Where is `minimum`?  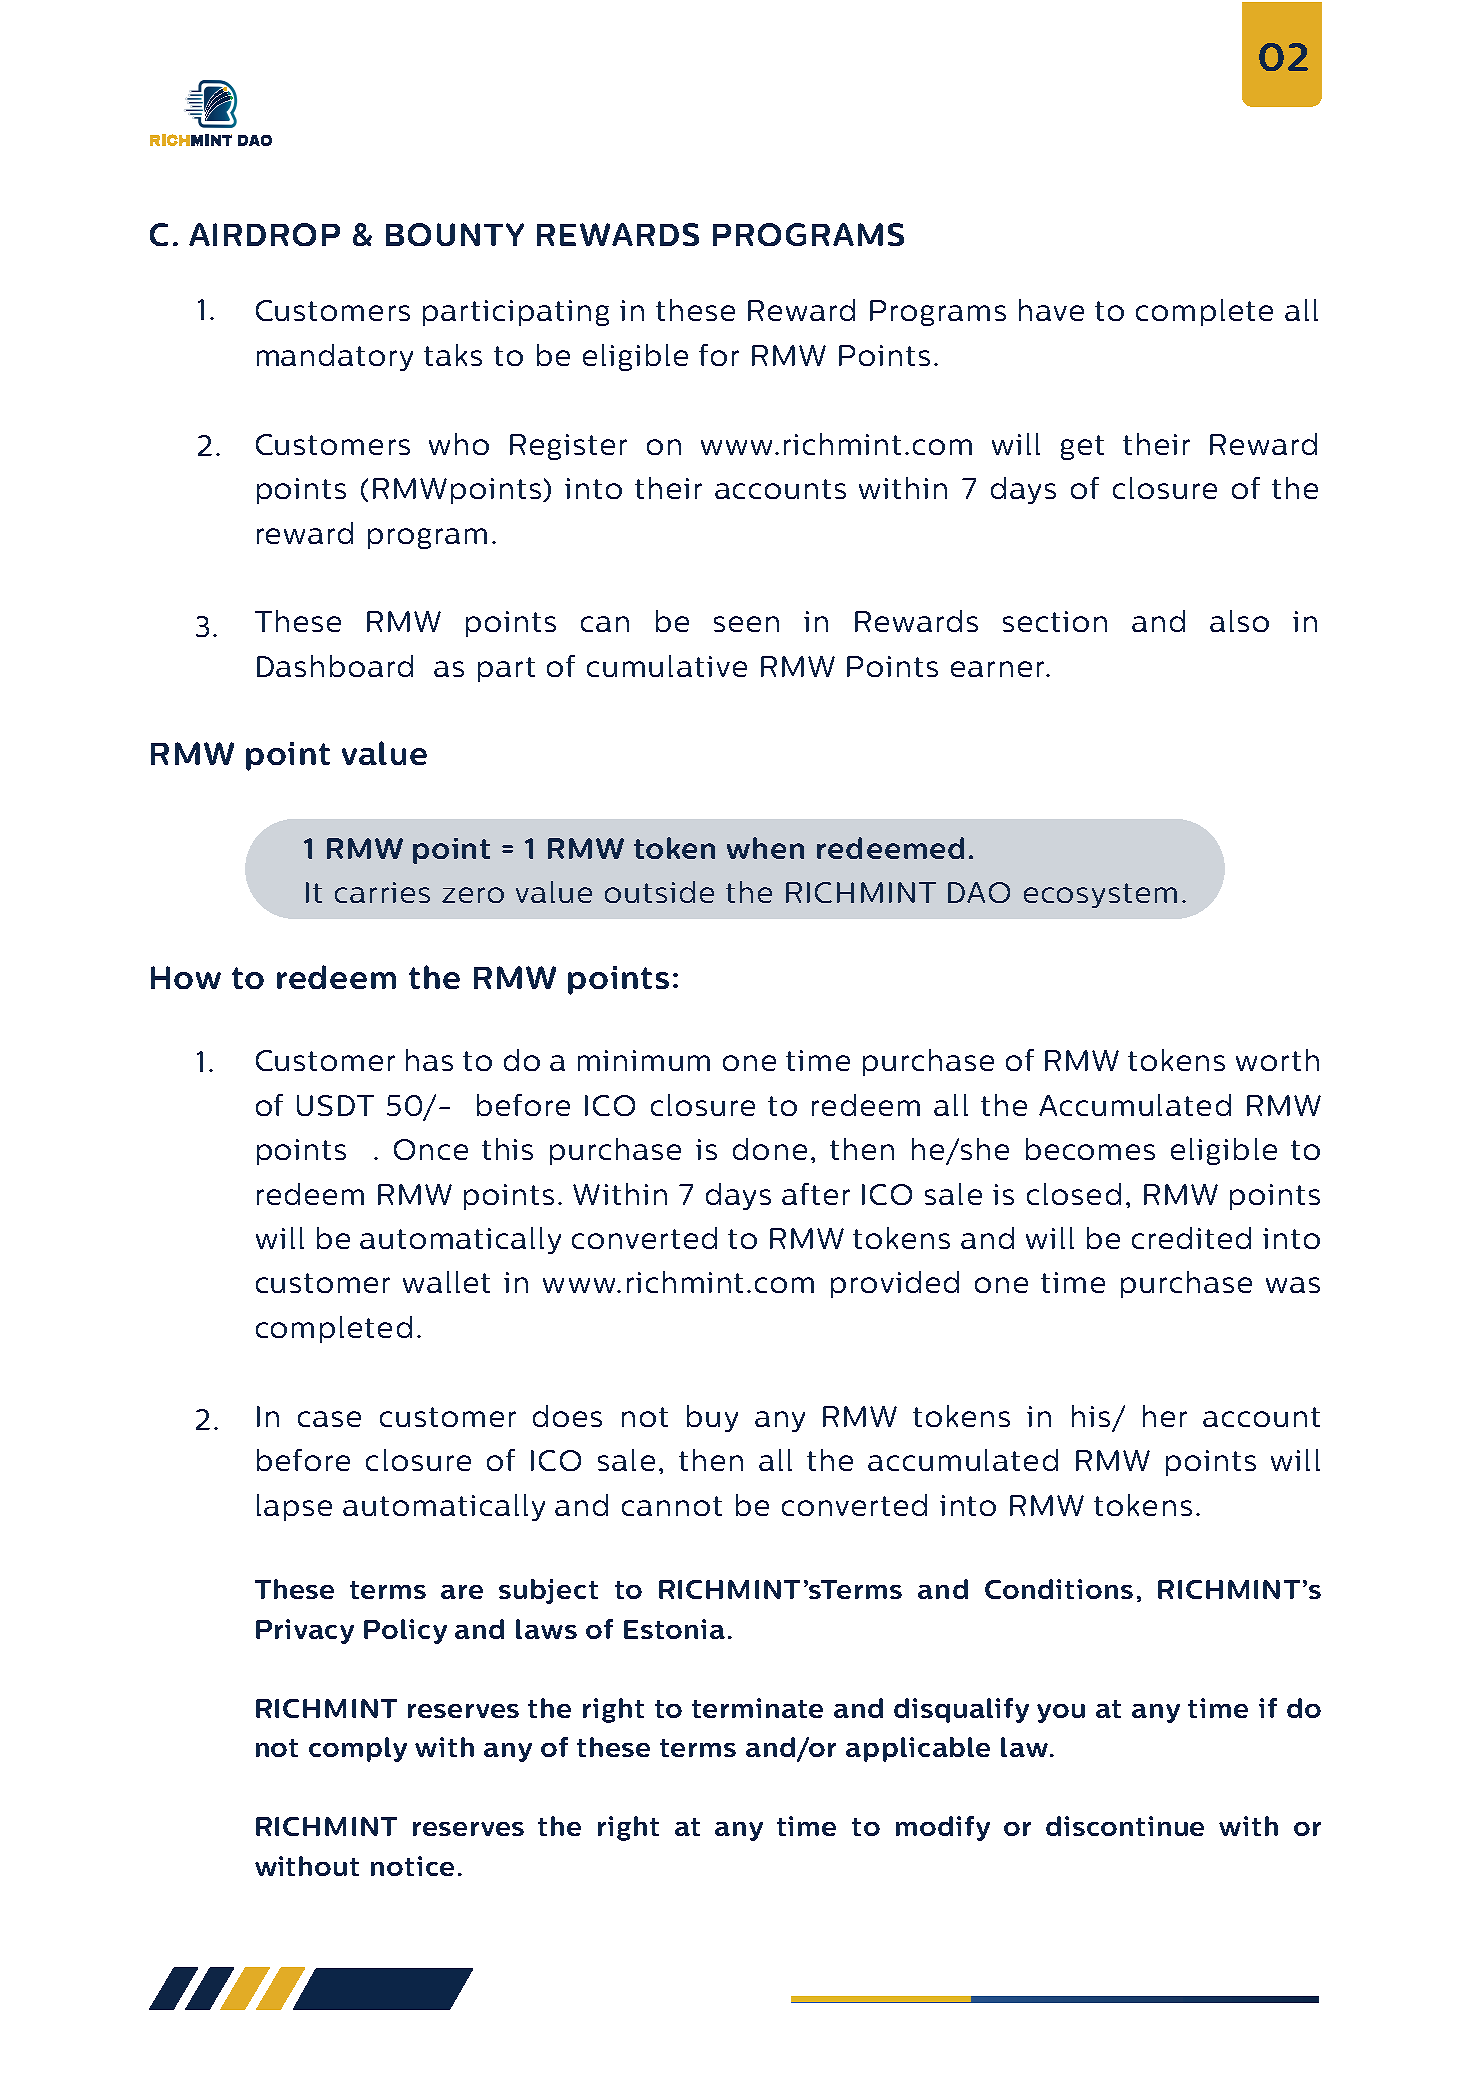
minimum is located at coordinates (644, 1060).
